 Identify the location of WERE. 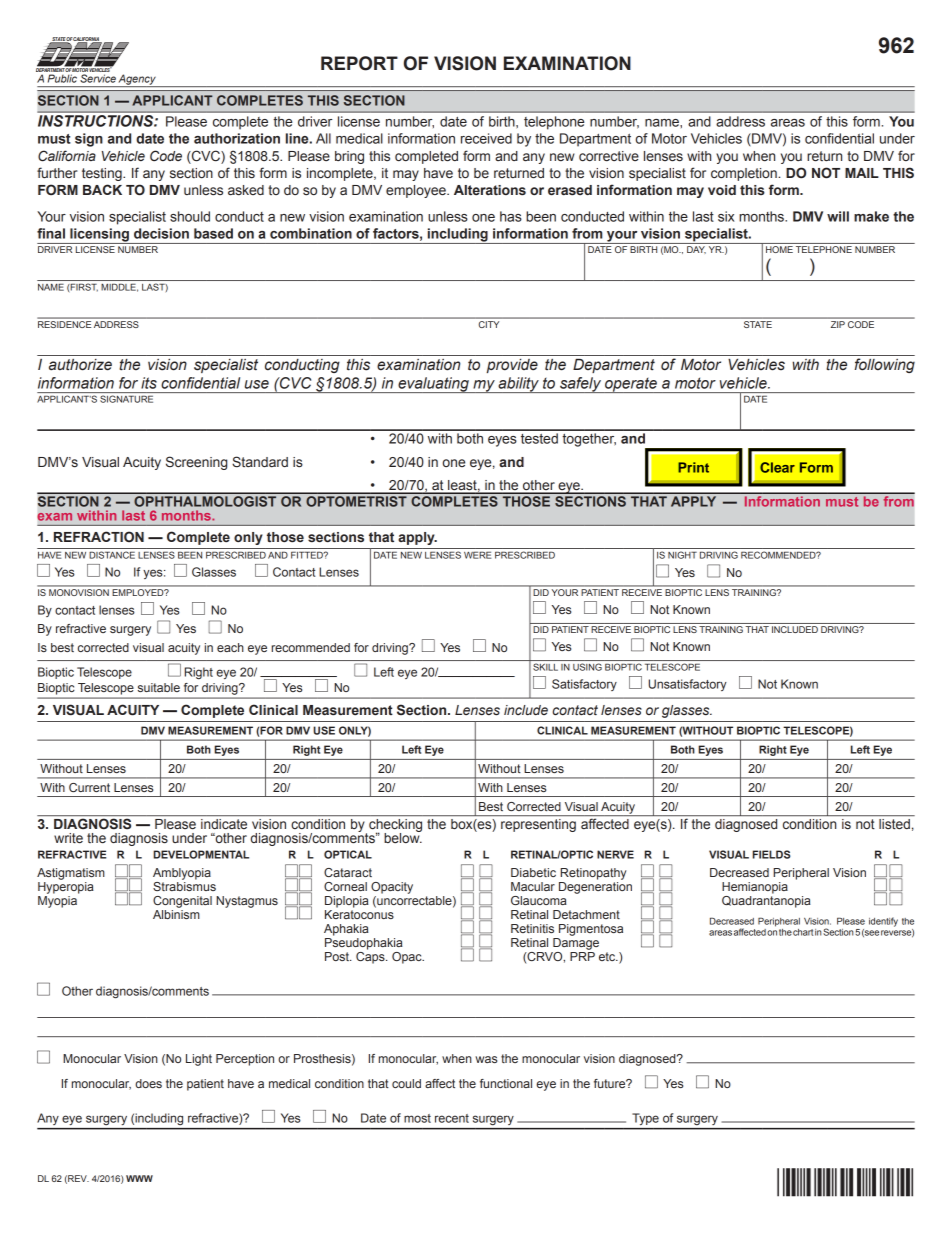
(477, 555).
